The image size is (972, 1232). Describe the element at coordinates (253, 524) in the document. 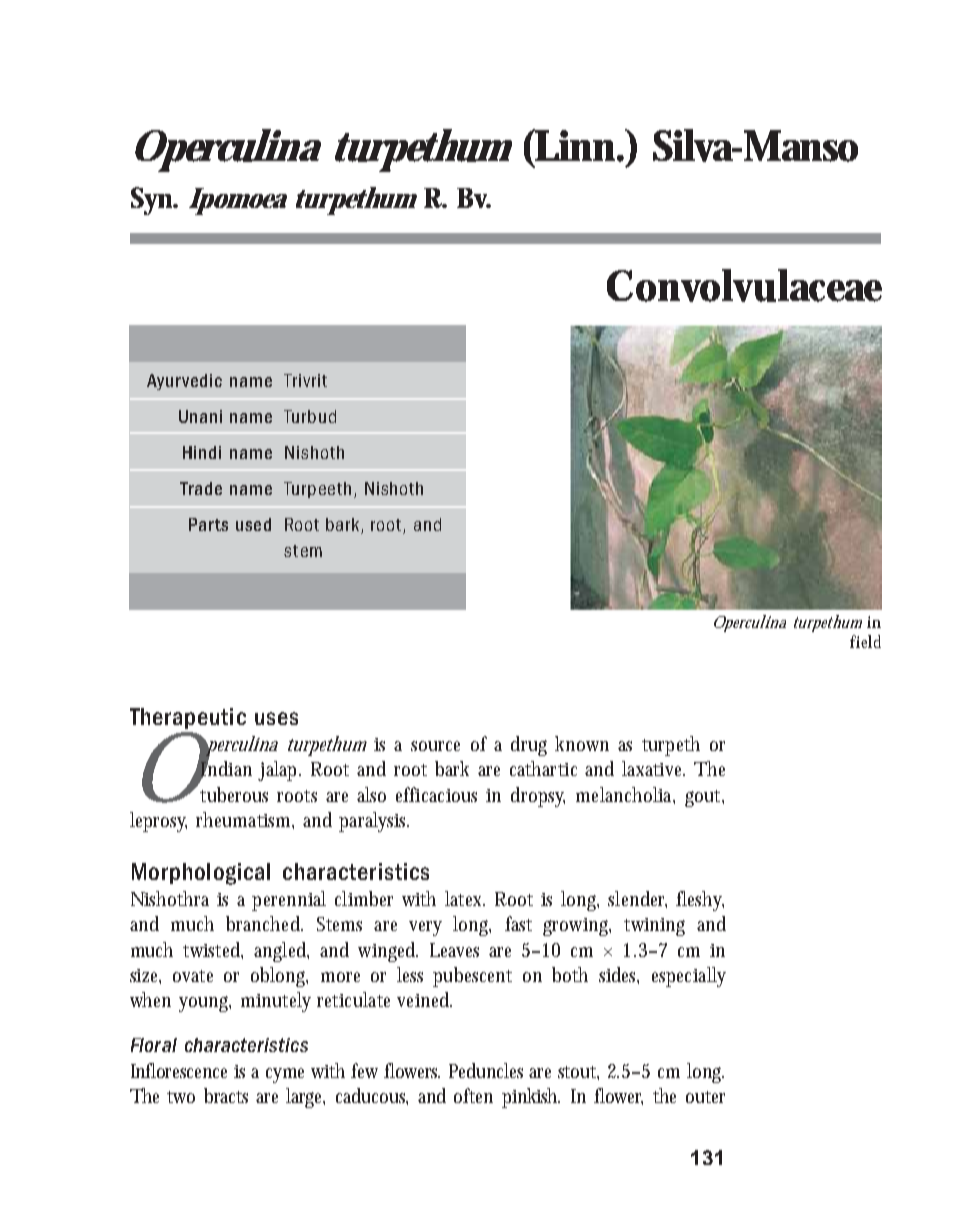

I see `used` at that location.
